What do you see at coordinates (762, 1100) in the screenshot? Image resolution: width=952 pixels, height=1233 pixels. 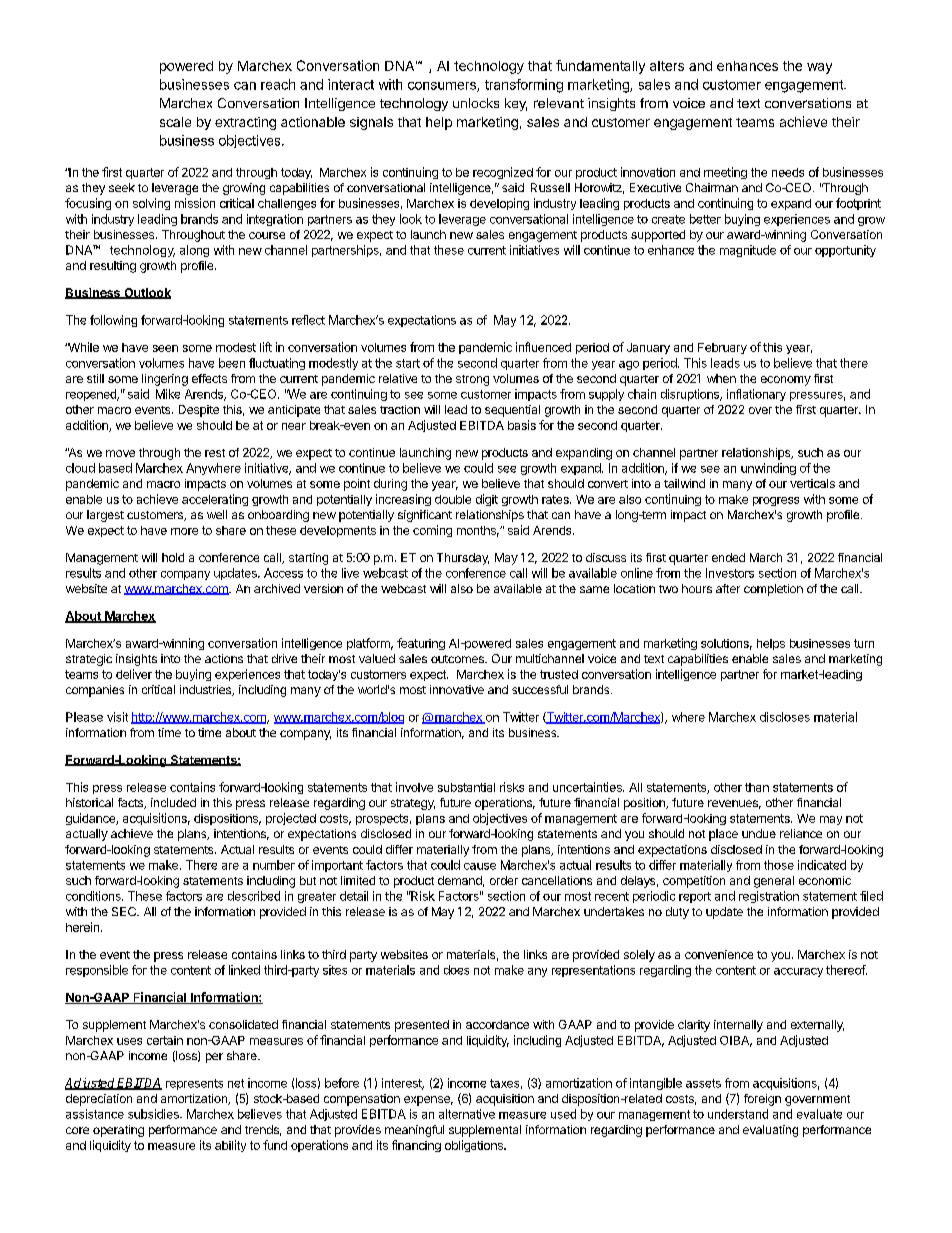 I see `foreign` at bounding box center [762, 1100].
